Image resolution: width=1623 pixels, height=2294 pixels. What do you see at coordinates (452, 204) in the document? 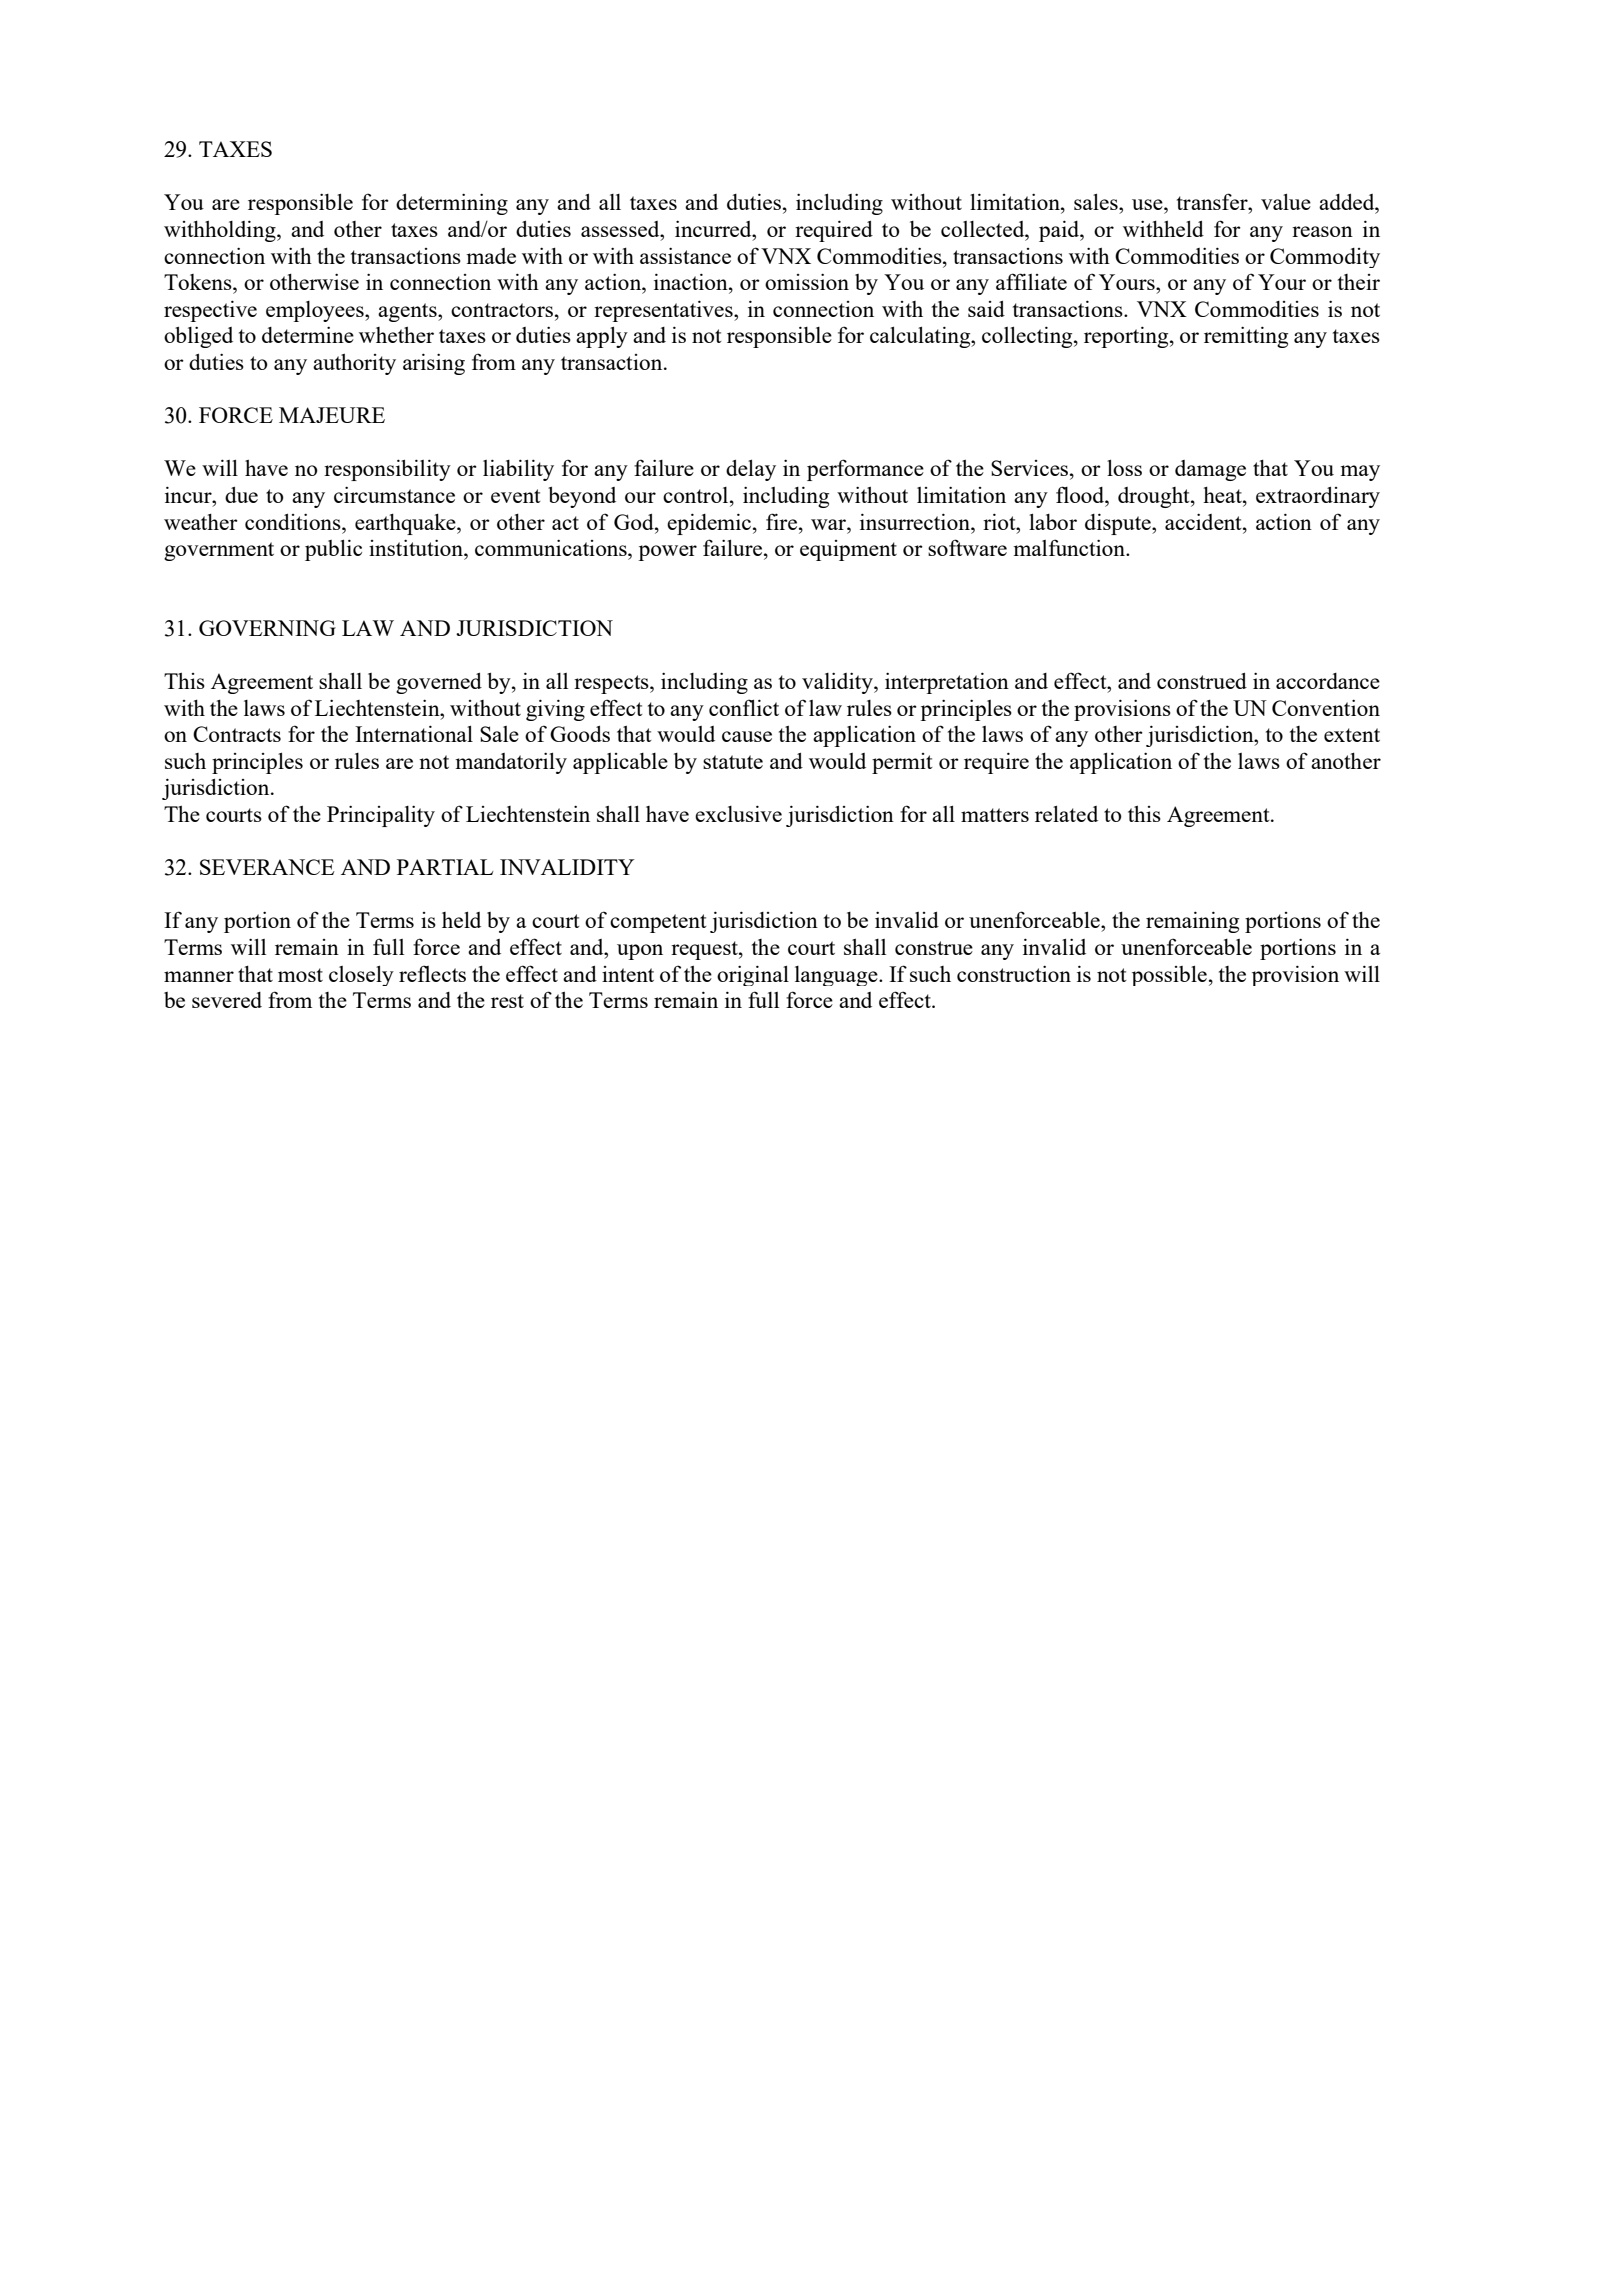
I see `determining` at bounding box center [452, 204].
